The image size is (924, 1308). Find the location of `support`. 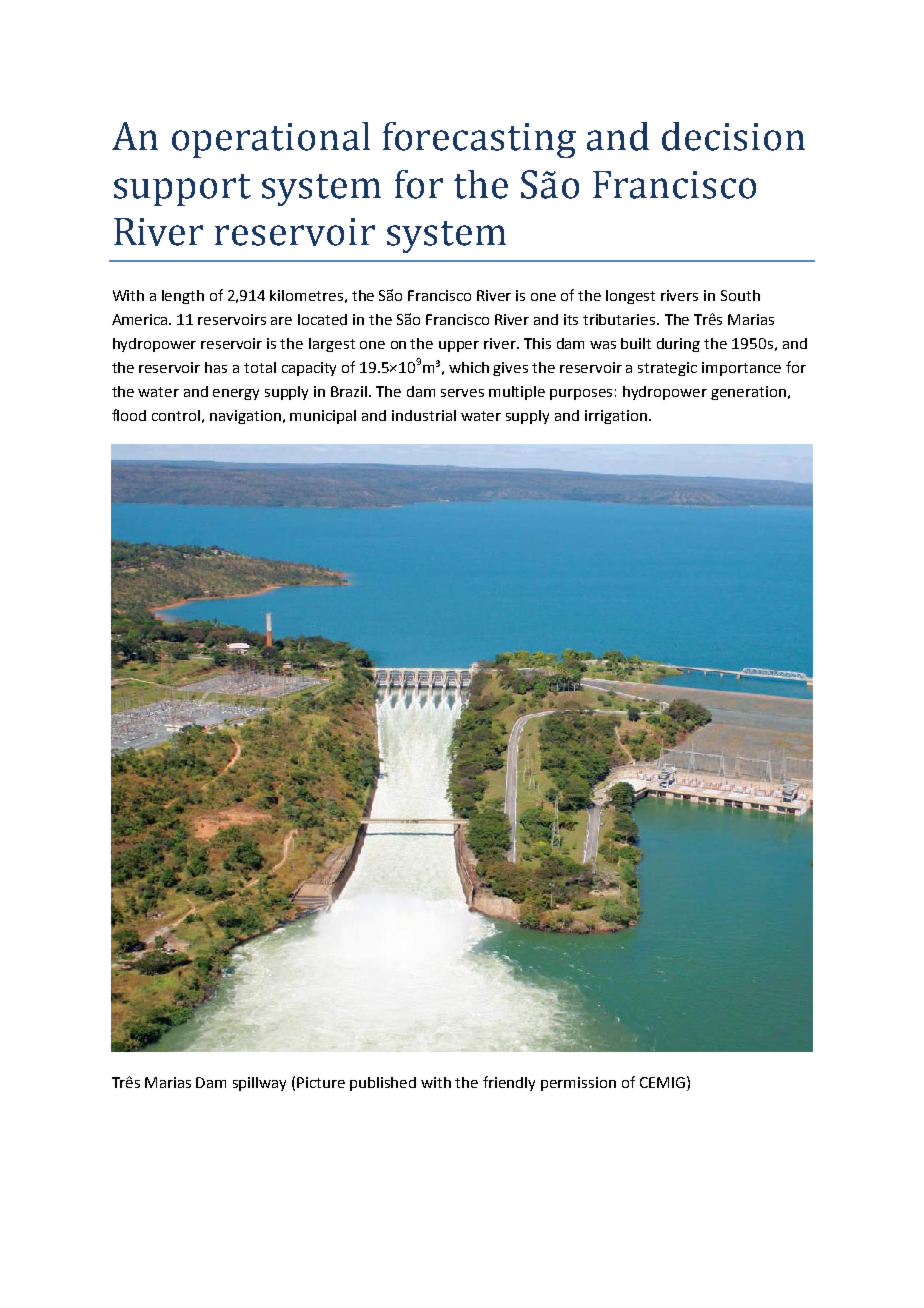

support is located at coordinates (182, 190).
